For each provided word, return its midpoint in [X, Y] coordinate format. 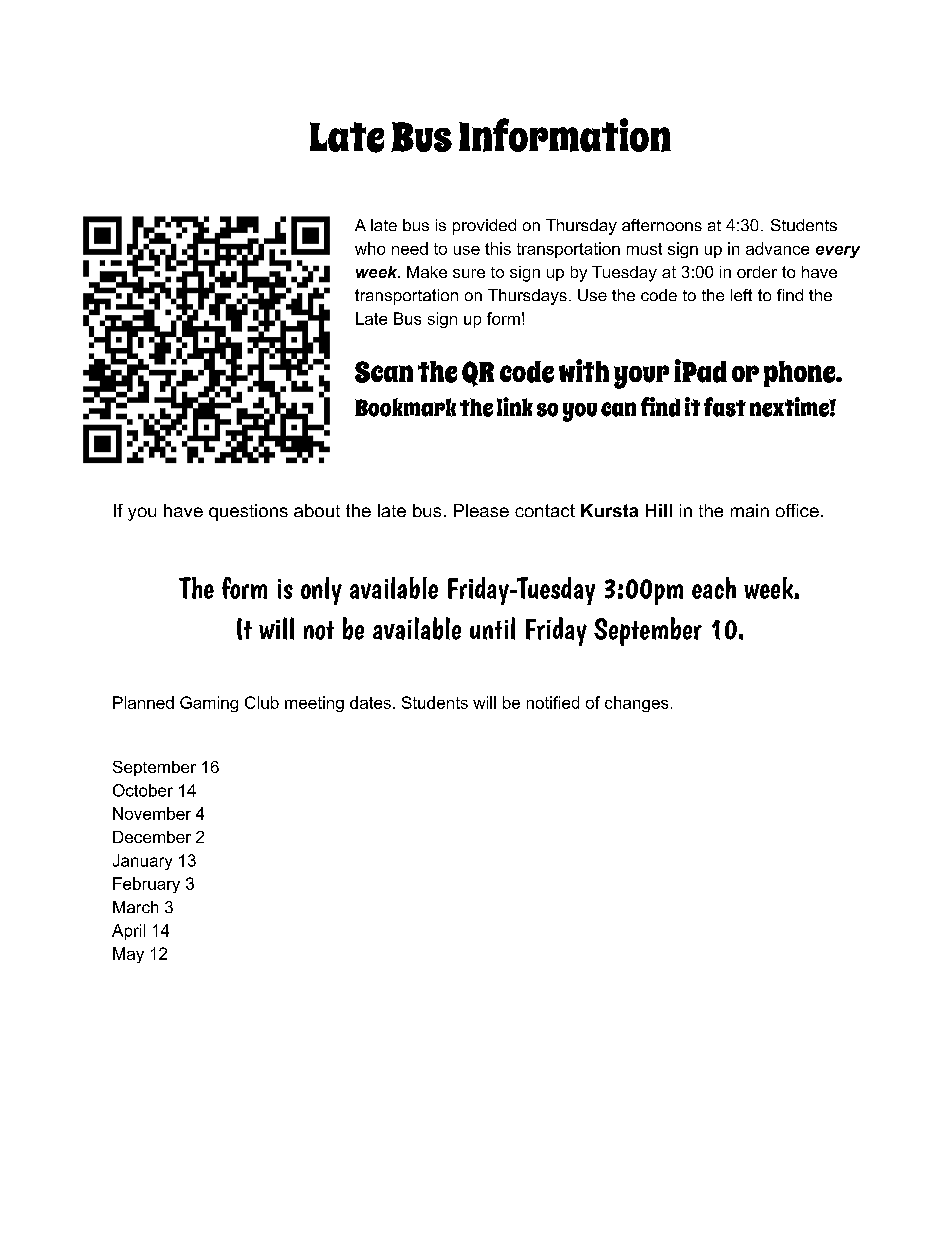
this [498, 248]
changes [636, 704]
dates [370, 702]
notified [553, 702]
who [370, 248]
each [714, 588]
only [321, 591]
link [515, 406]
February [146, 885]
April [128, 932]
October [143, 790]
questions [248, 512]
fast [725, 407]
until [492, 628]
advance [777, 248]
